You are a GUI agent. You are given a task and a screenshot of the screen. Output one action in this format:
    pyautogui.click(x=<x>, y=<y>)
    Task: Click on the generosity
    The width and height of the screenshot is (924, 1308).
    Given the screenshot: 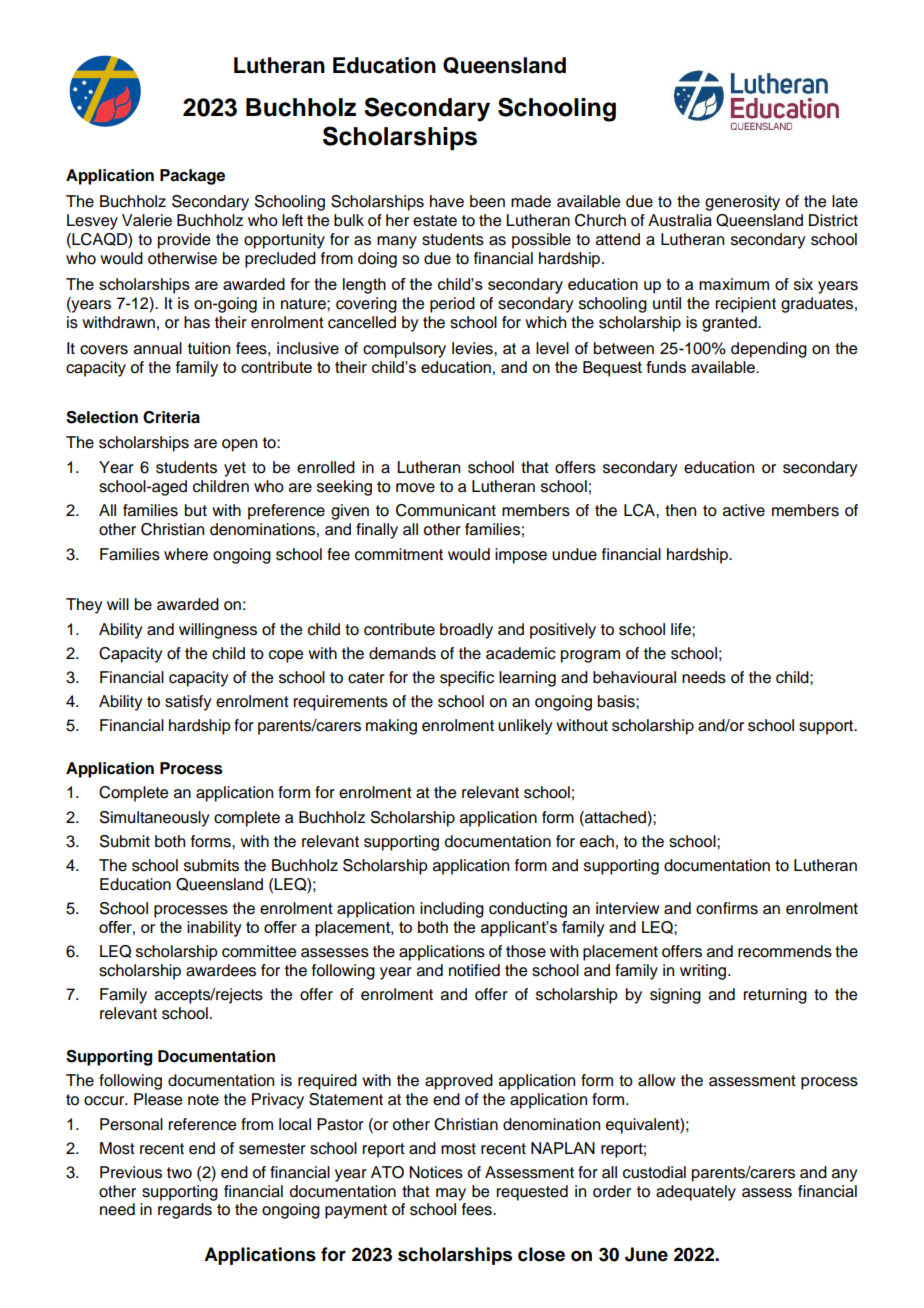 What is the action you would take?
    pyautogui.click(x=742, y=203)
